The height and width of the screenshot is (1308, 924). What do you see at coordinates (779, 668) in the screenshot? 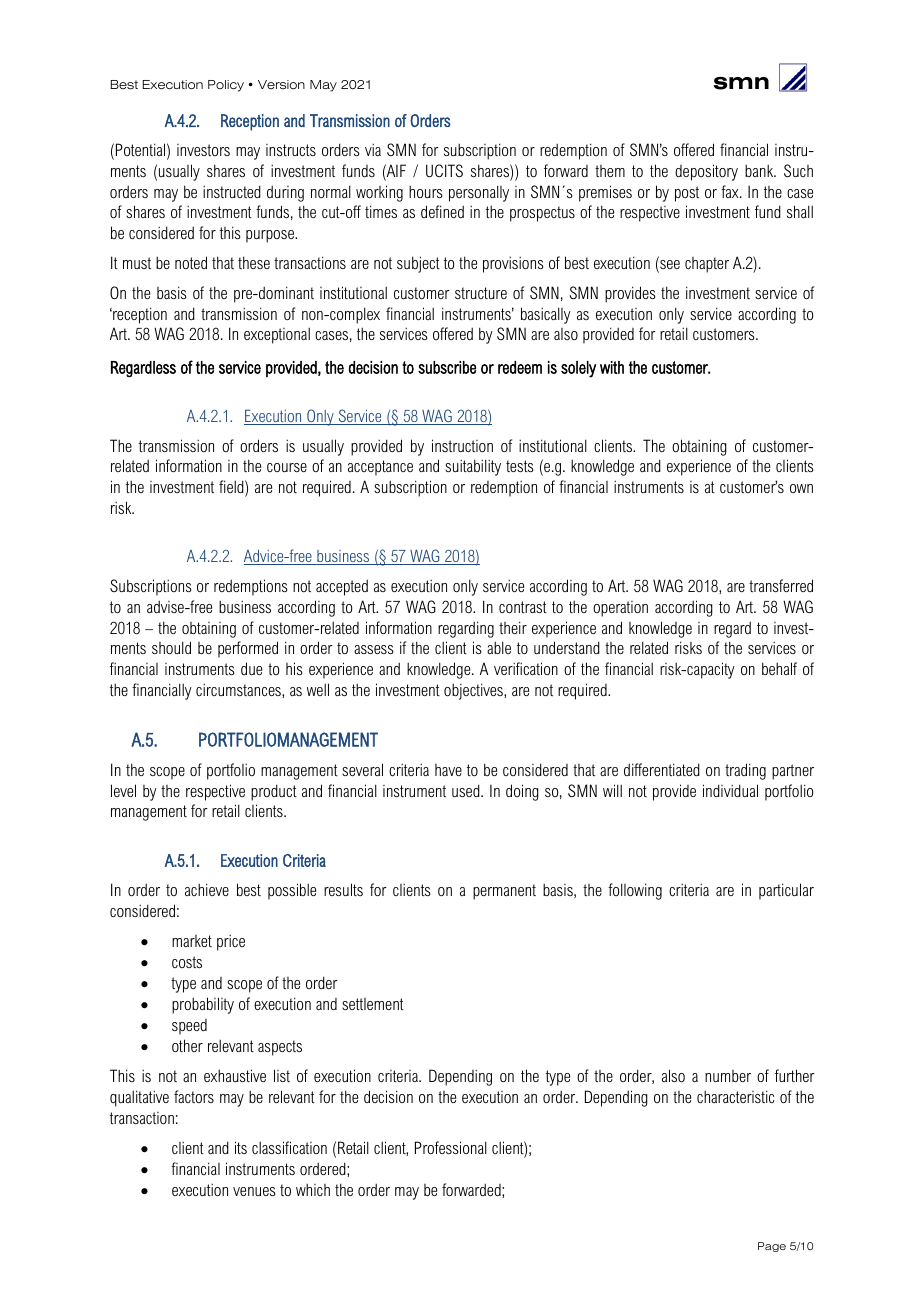
I see `behalf` at bounding box center [779, 668].
